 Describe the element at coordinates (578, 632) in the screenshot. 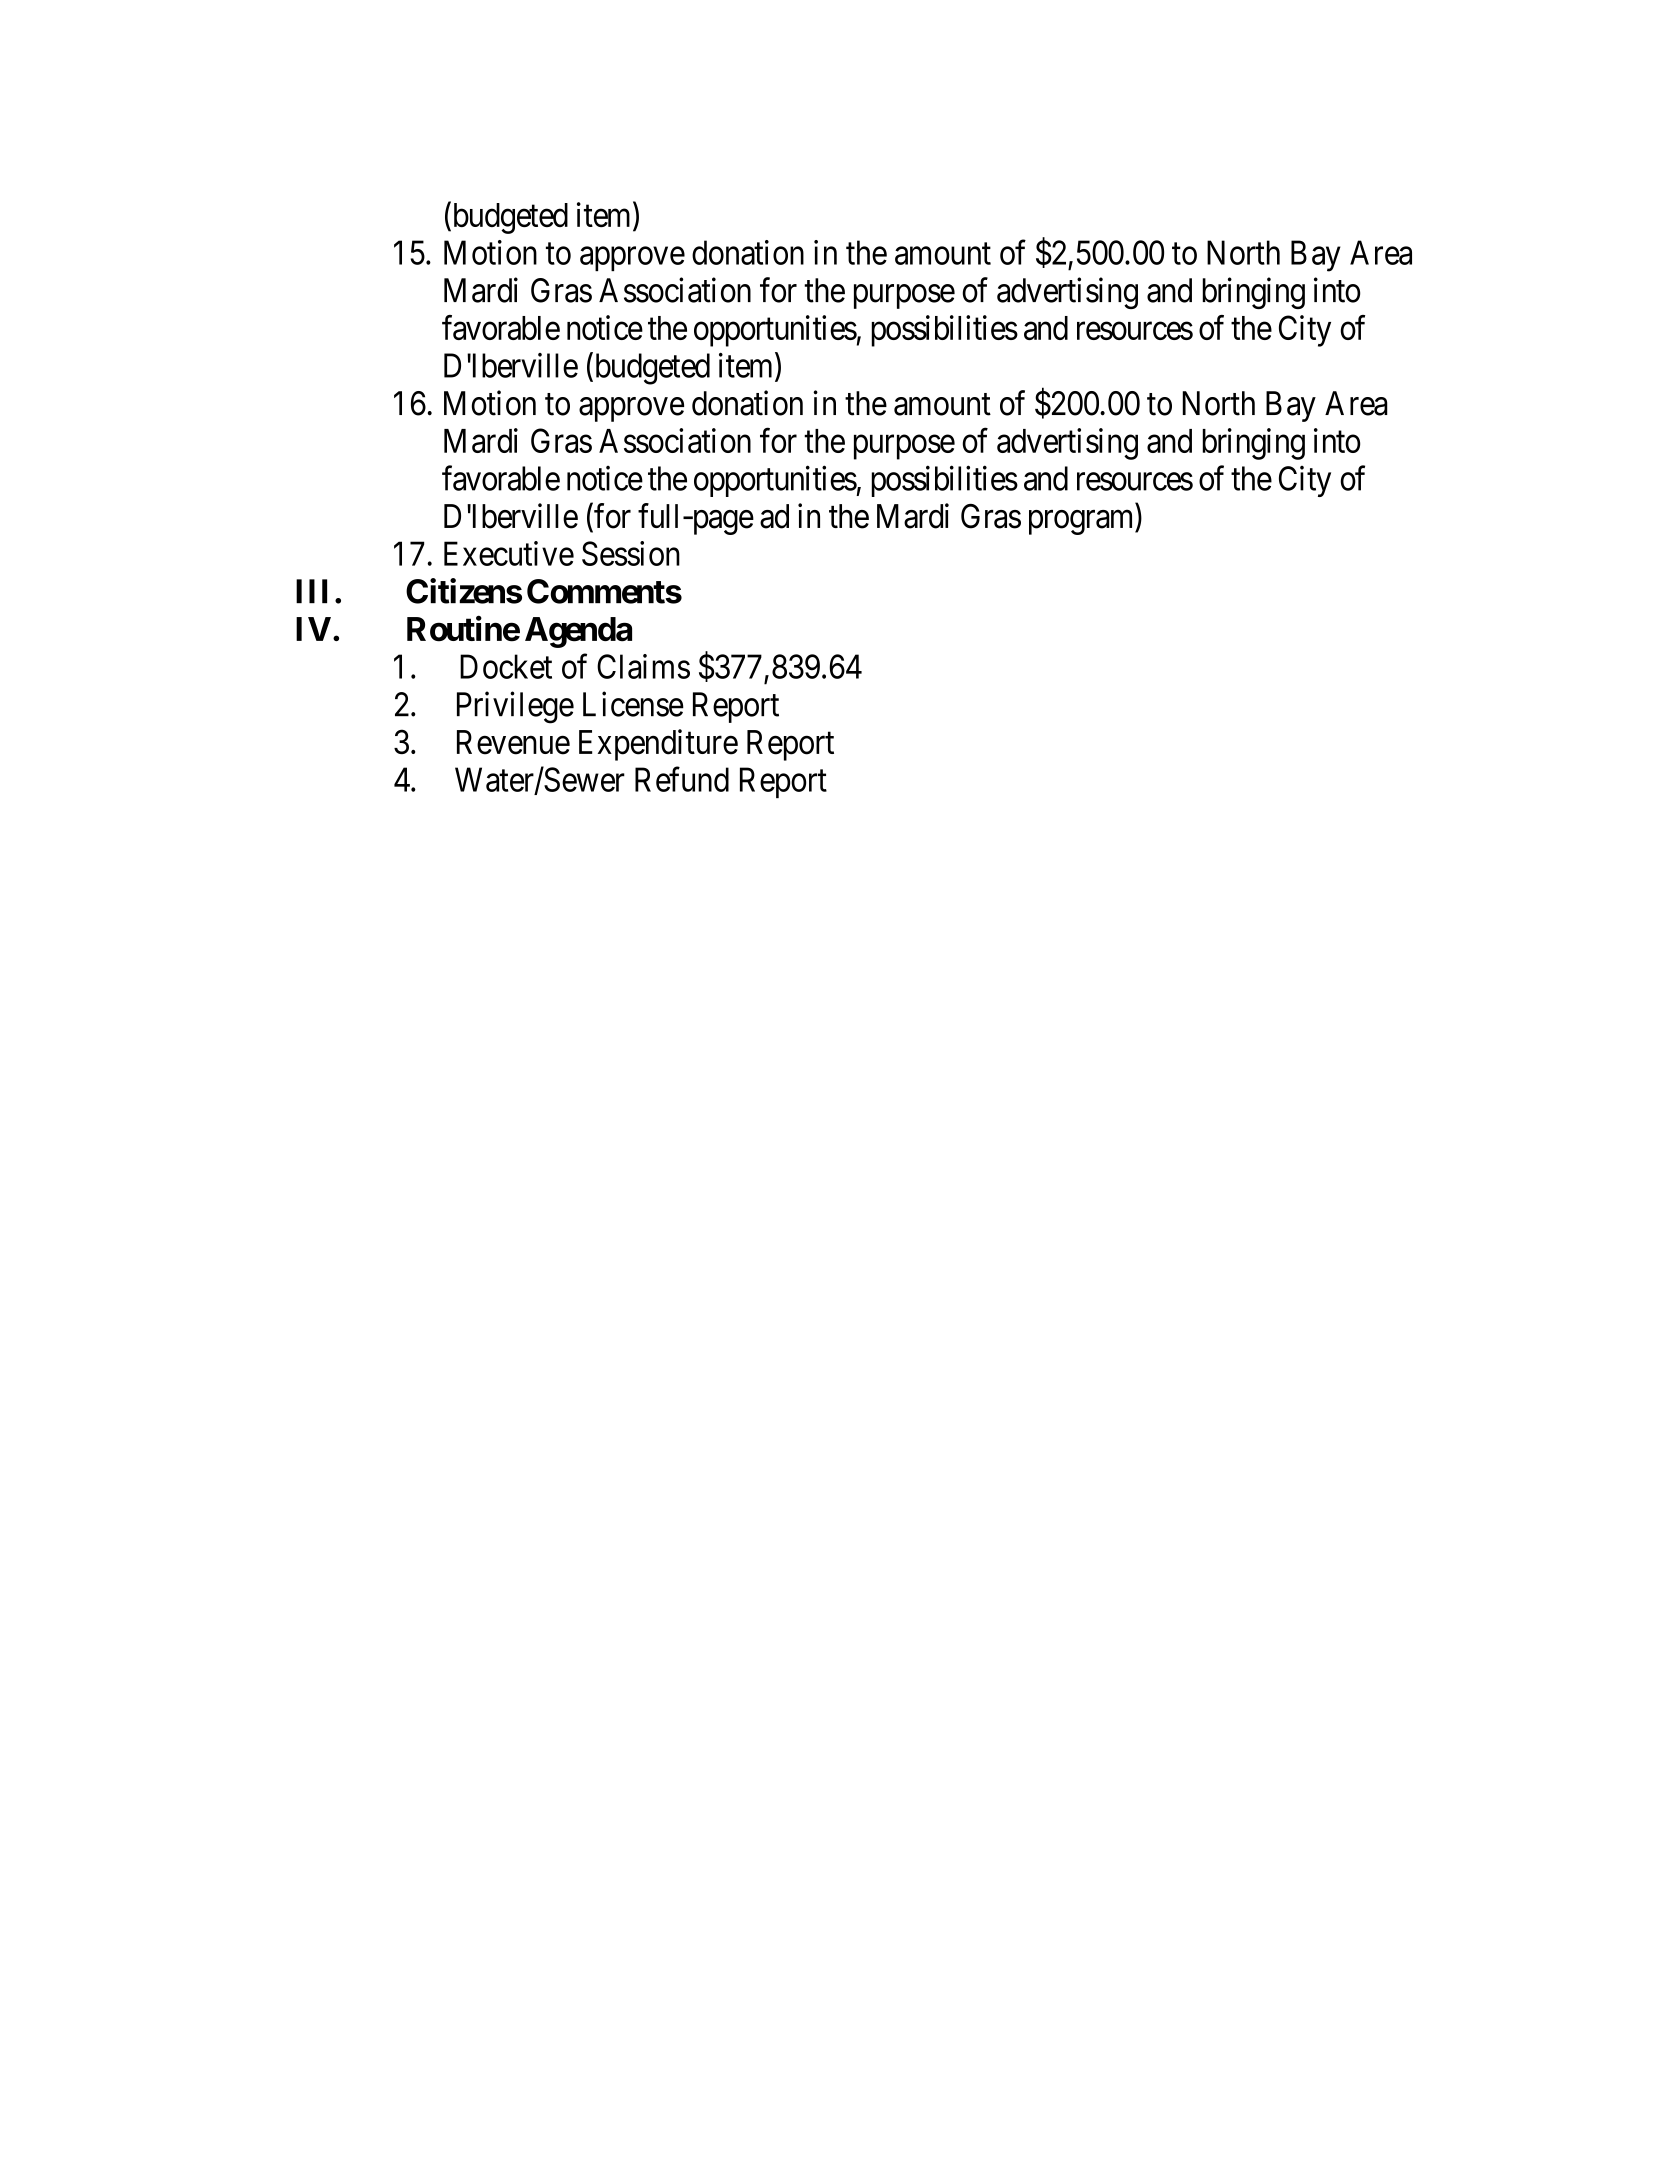

I see `Agenda` at that location.
